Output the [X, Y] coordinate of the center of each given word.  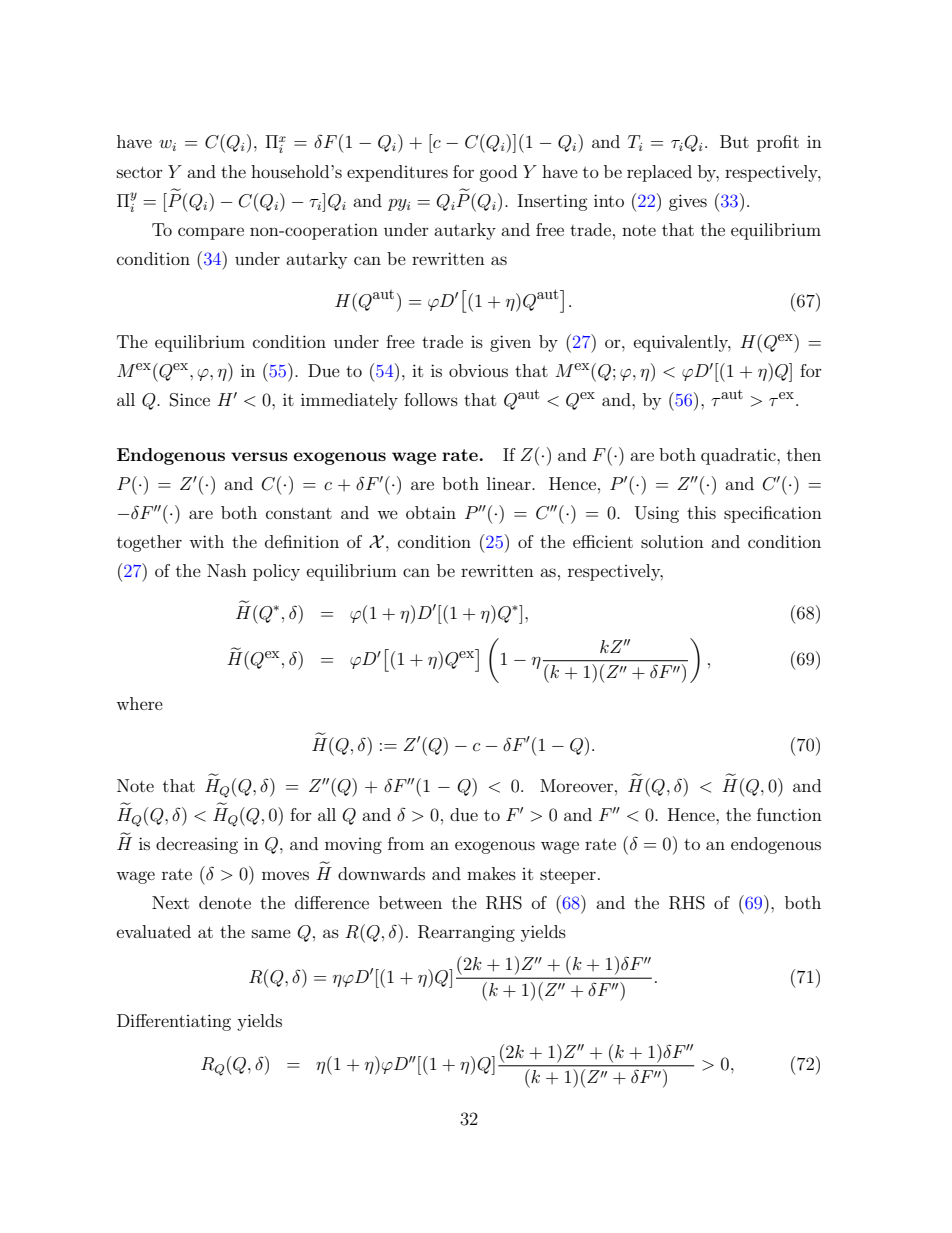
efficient [603, 541]
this [701, 512]
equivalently [682, 343]
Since [190, 400]
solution [672, 541]
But [734, 141]
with [206, 541]
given [510, 343]
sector [140, 172]
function [789, 814]
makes [491, 873]
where [139, 703]
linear [510, 483]
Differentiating [174, 1022]
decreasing [197, 845]
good [498, 173]
